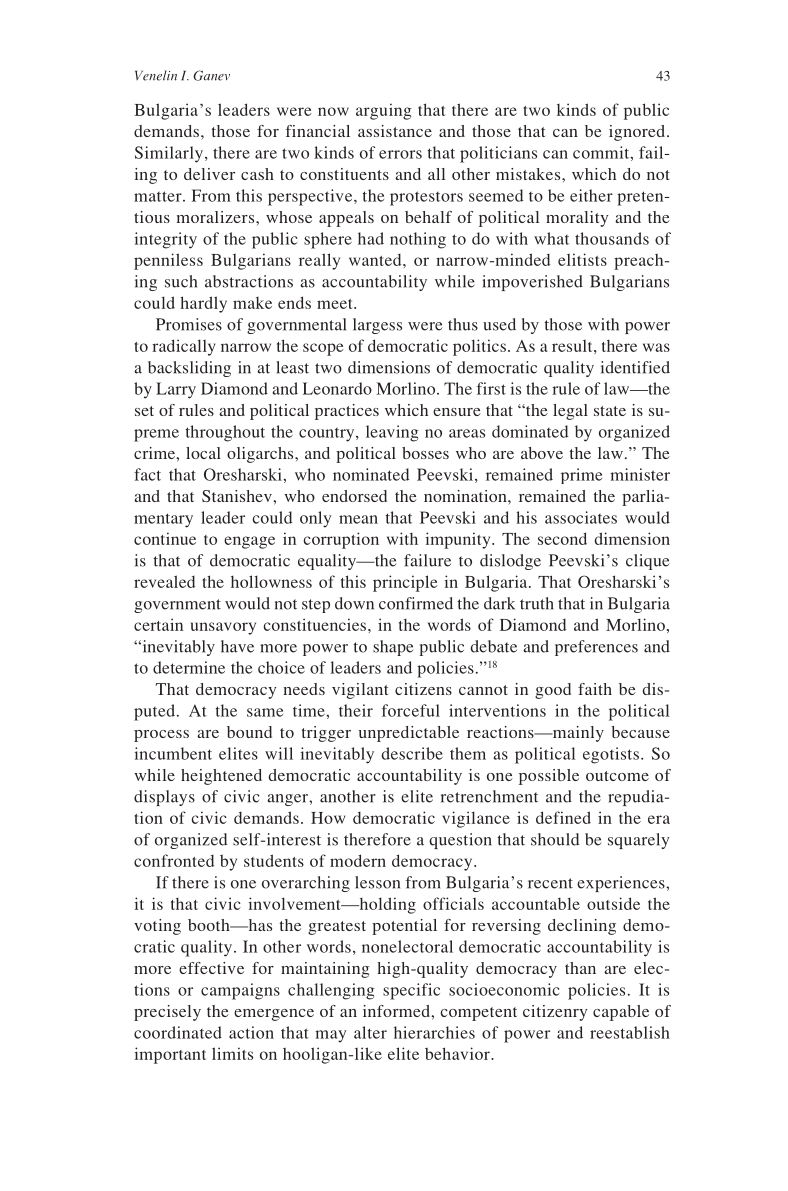 The width and height of the page is (788, 1191). What do you see at coordinates (405, 583) in the page?
I see `principle` at bounding box center [405, 583].
